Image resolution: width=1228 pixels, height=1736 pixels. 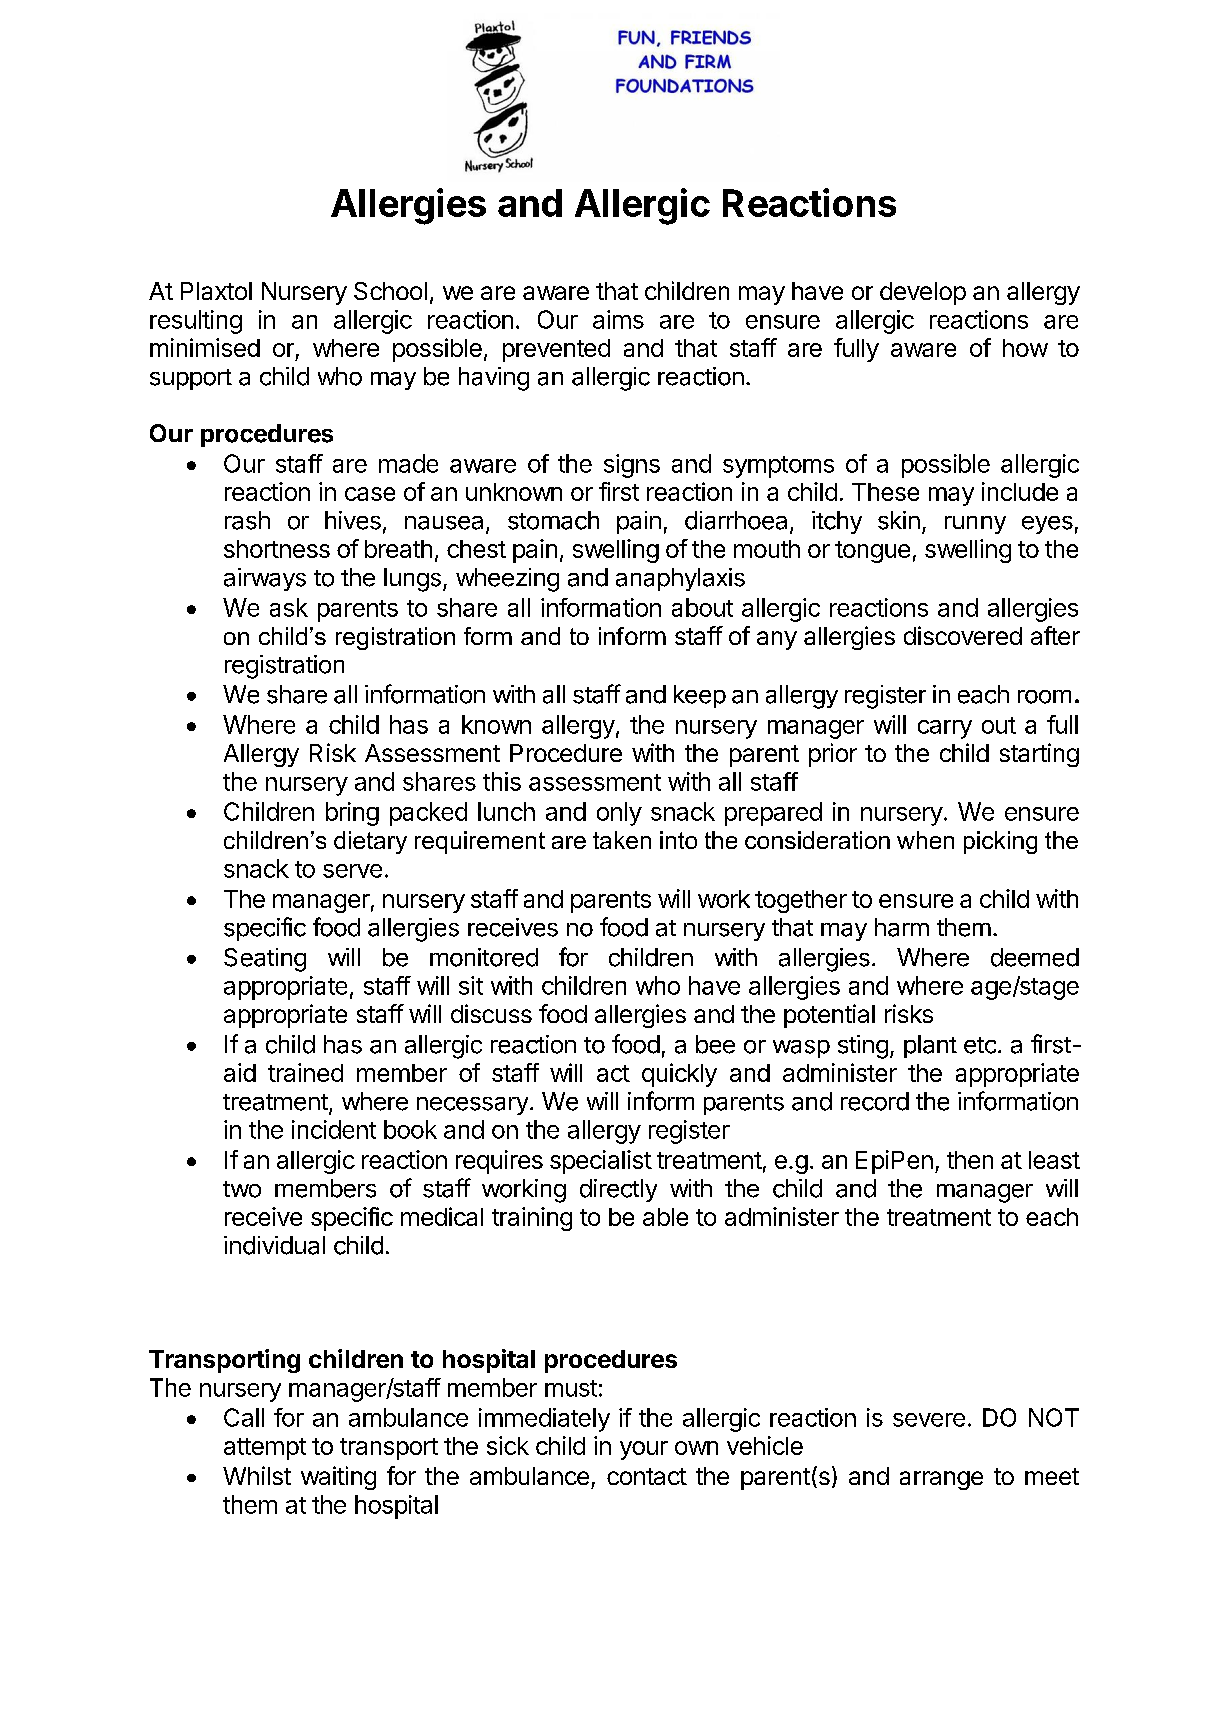 What do you see at coordinates (265, 1449) in the screenshot?
I see `attempt` at bounding box center [265, 1449].
